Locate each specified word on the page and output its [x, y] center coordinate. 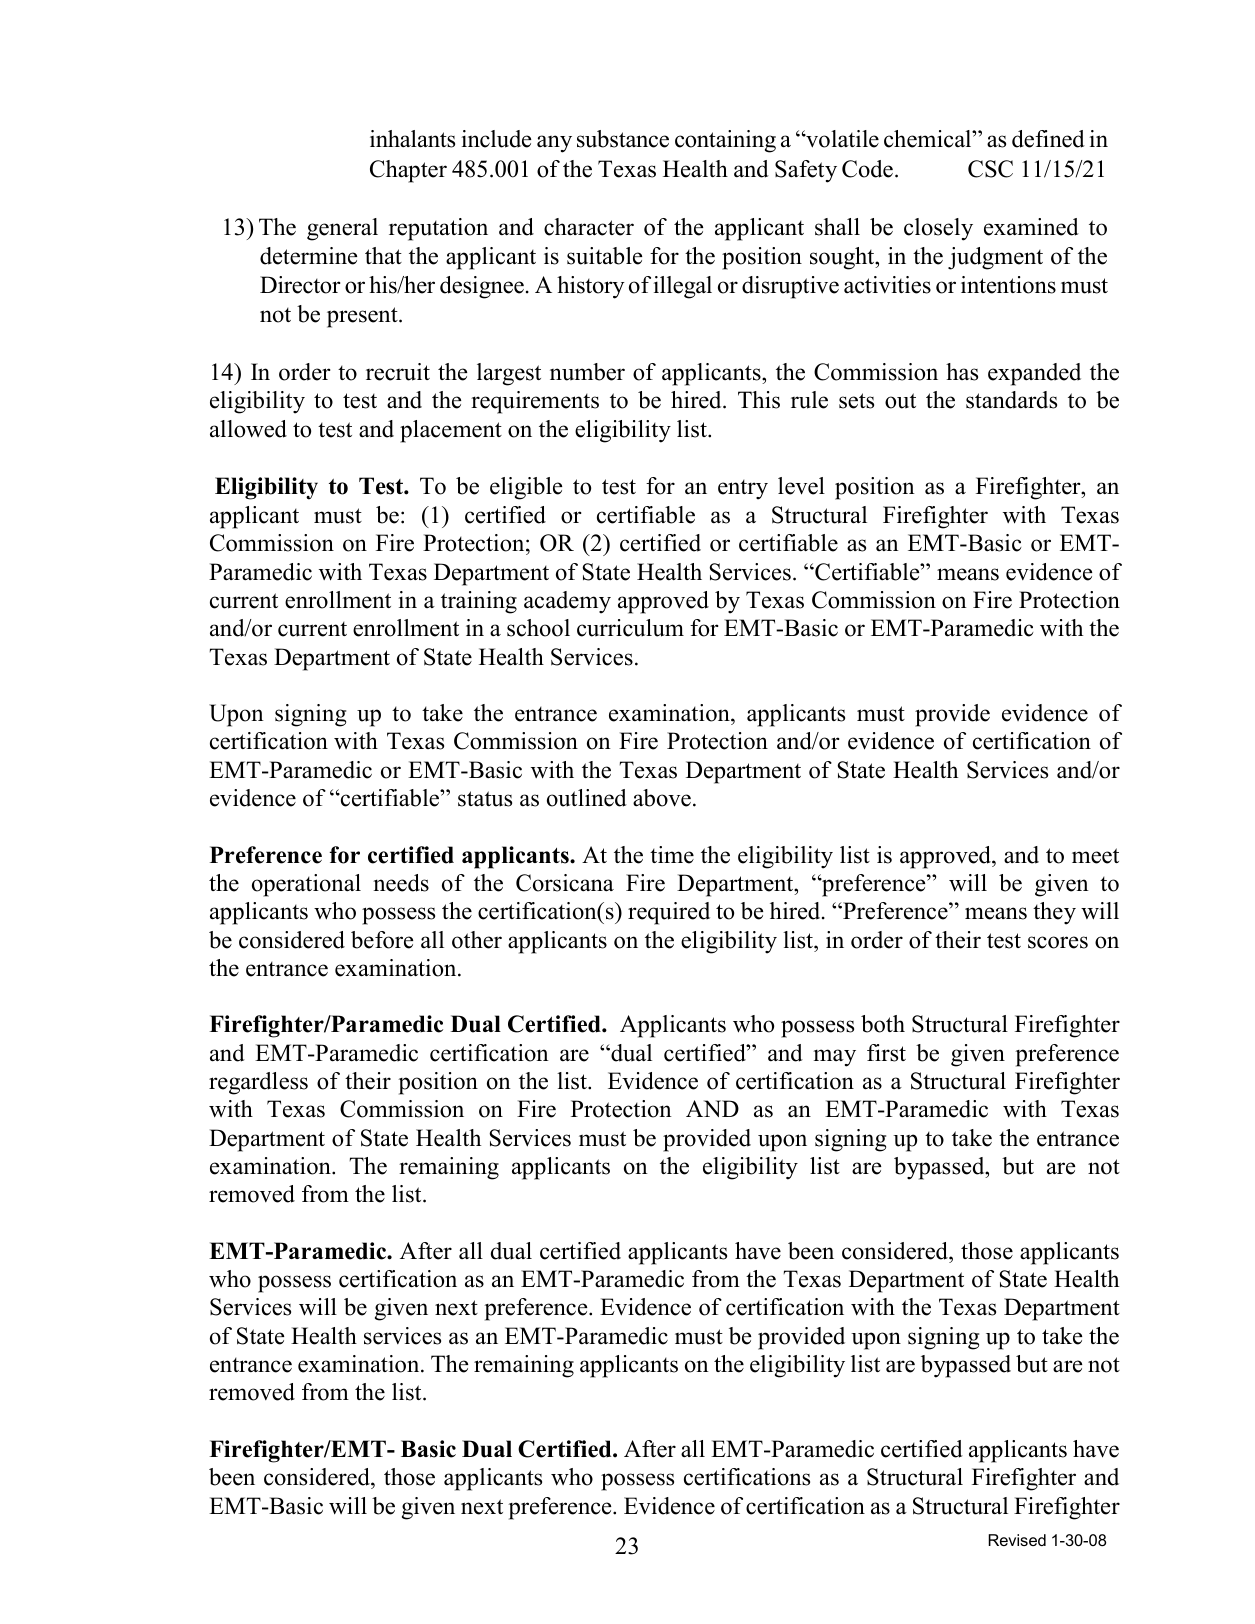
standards [1011, 400]
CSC [990, 169]
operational [306, 885]
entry [743, 490]
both [883, 1024]
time [672, 855]
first [886, 1053]
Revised [1017, 1540]
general [342, 229]
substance [623, 139]
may [834, 1058]
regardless [258, 1083]
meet [1095, 856]
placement [451, 431]
